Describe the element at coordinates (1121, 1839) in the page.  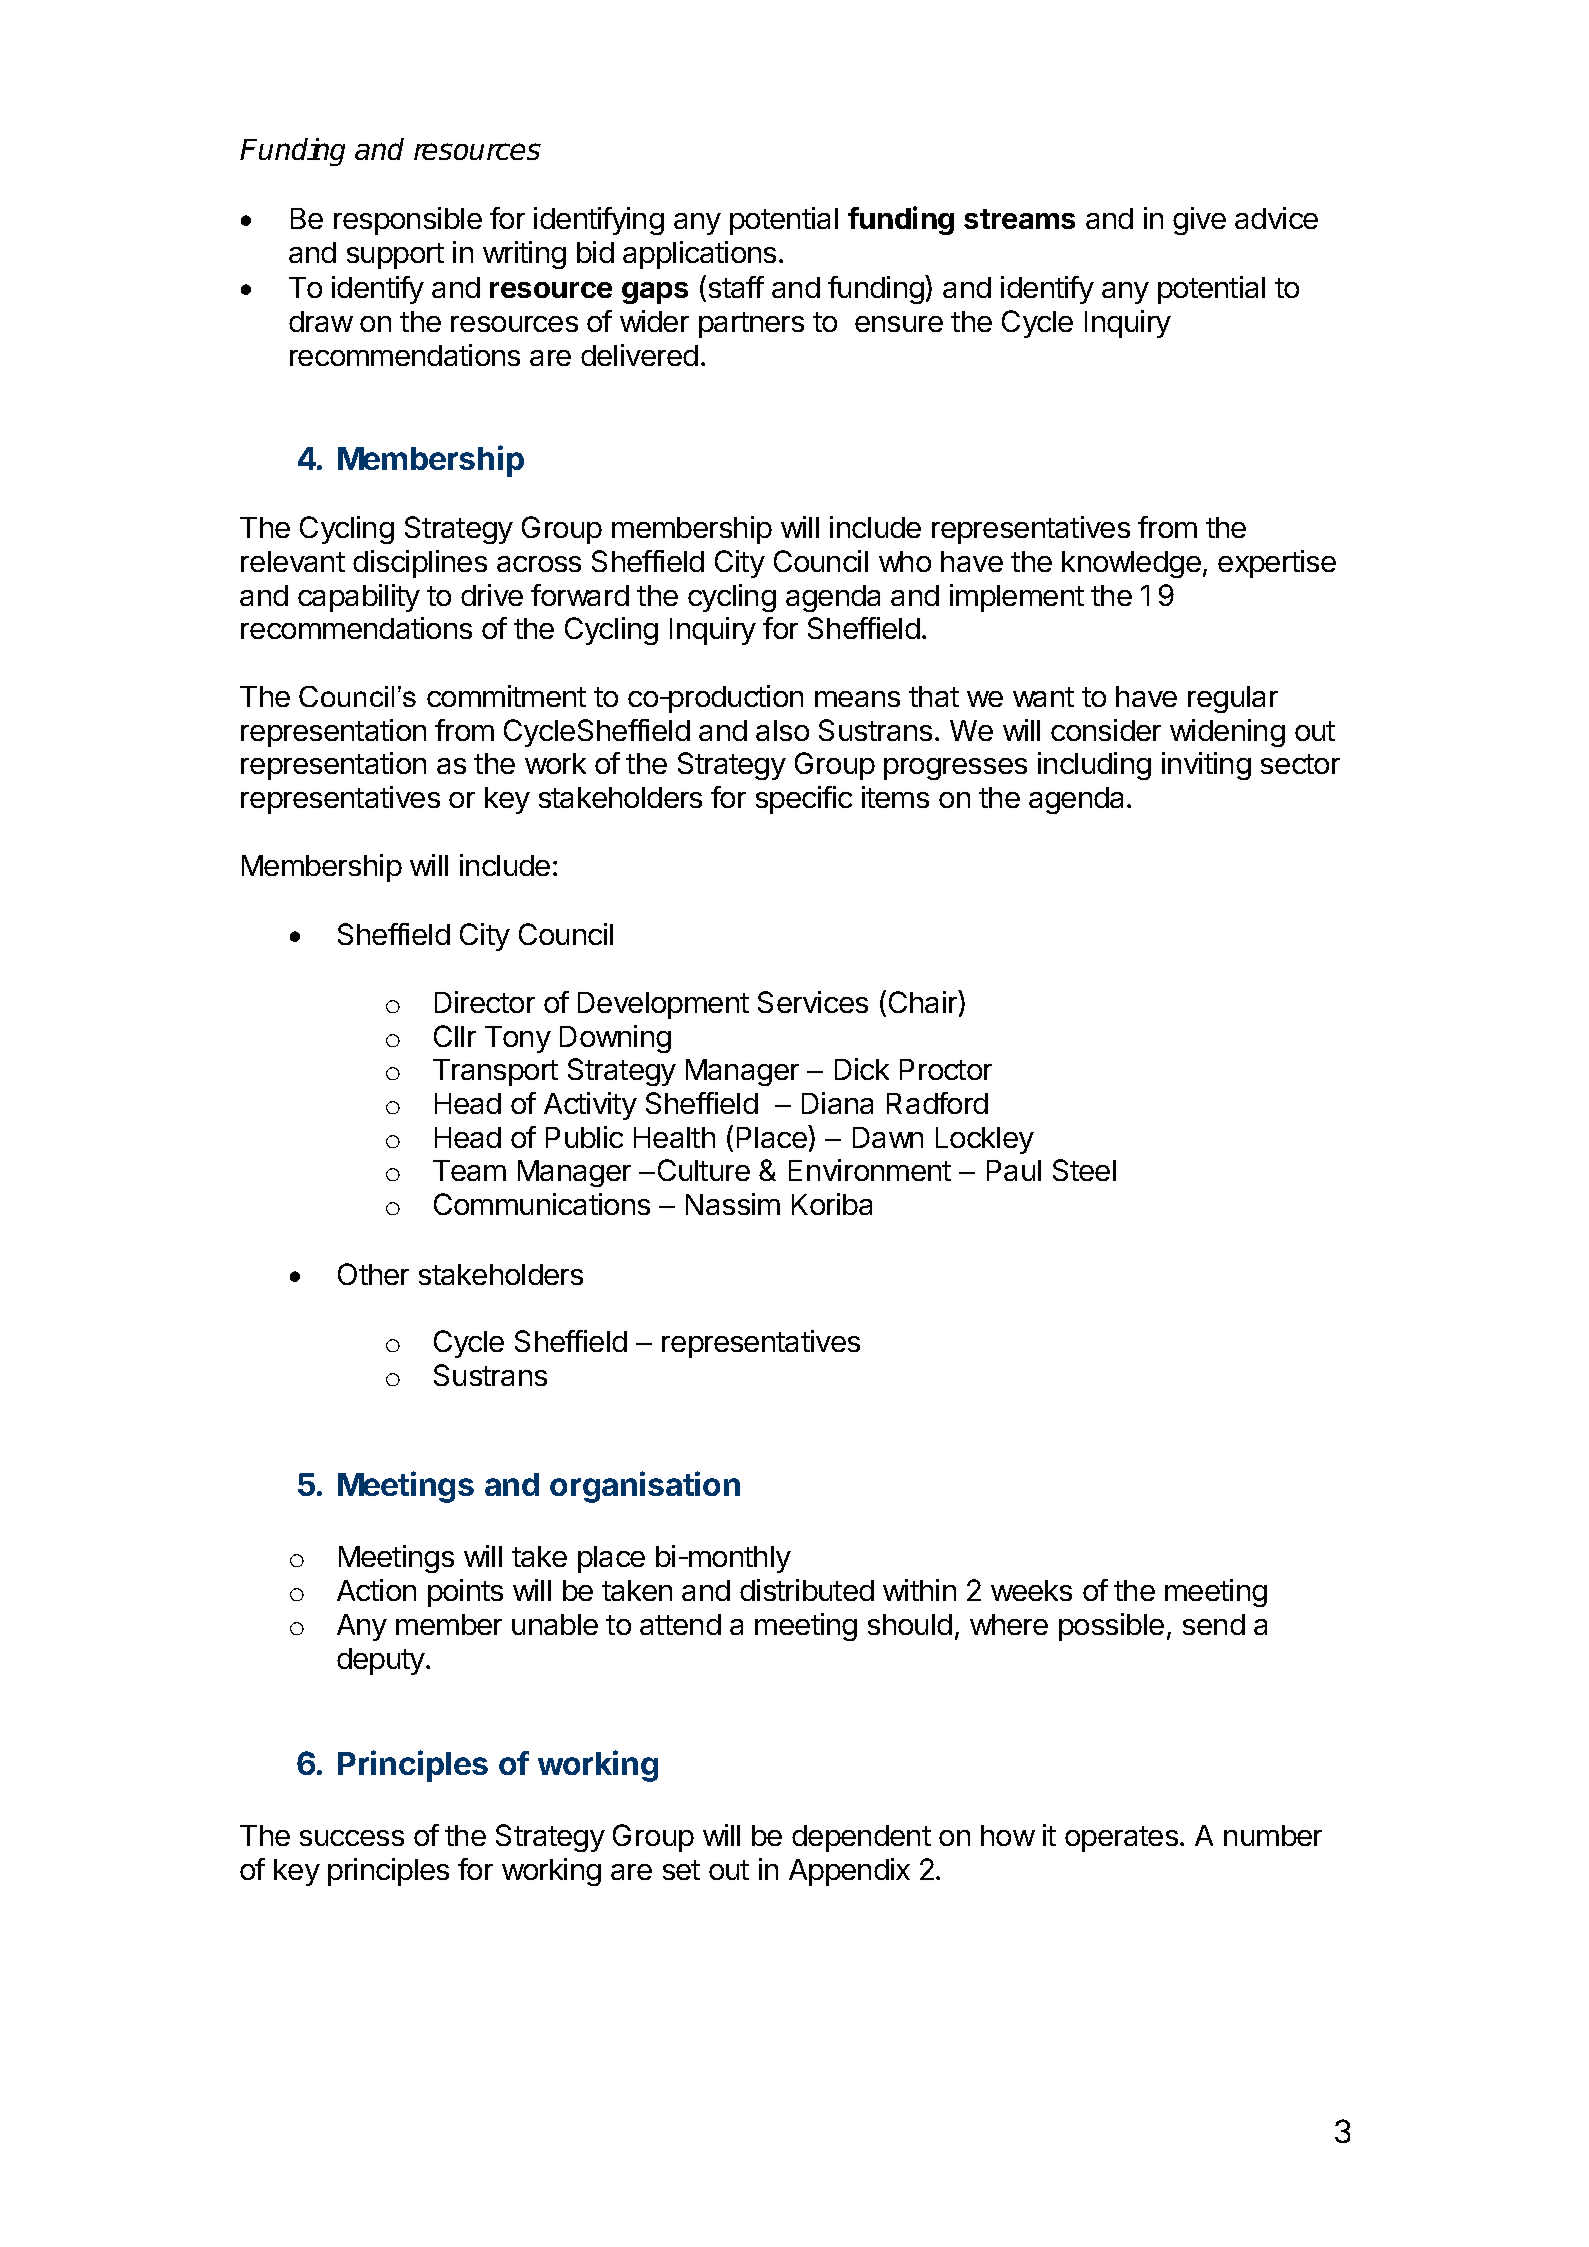
I see `operates` at that location.
